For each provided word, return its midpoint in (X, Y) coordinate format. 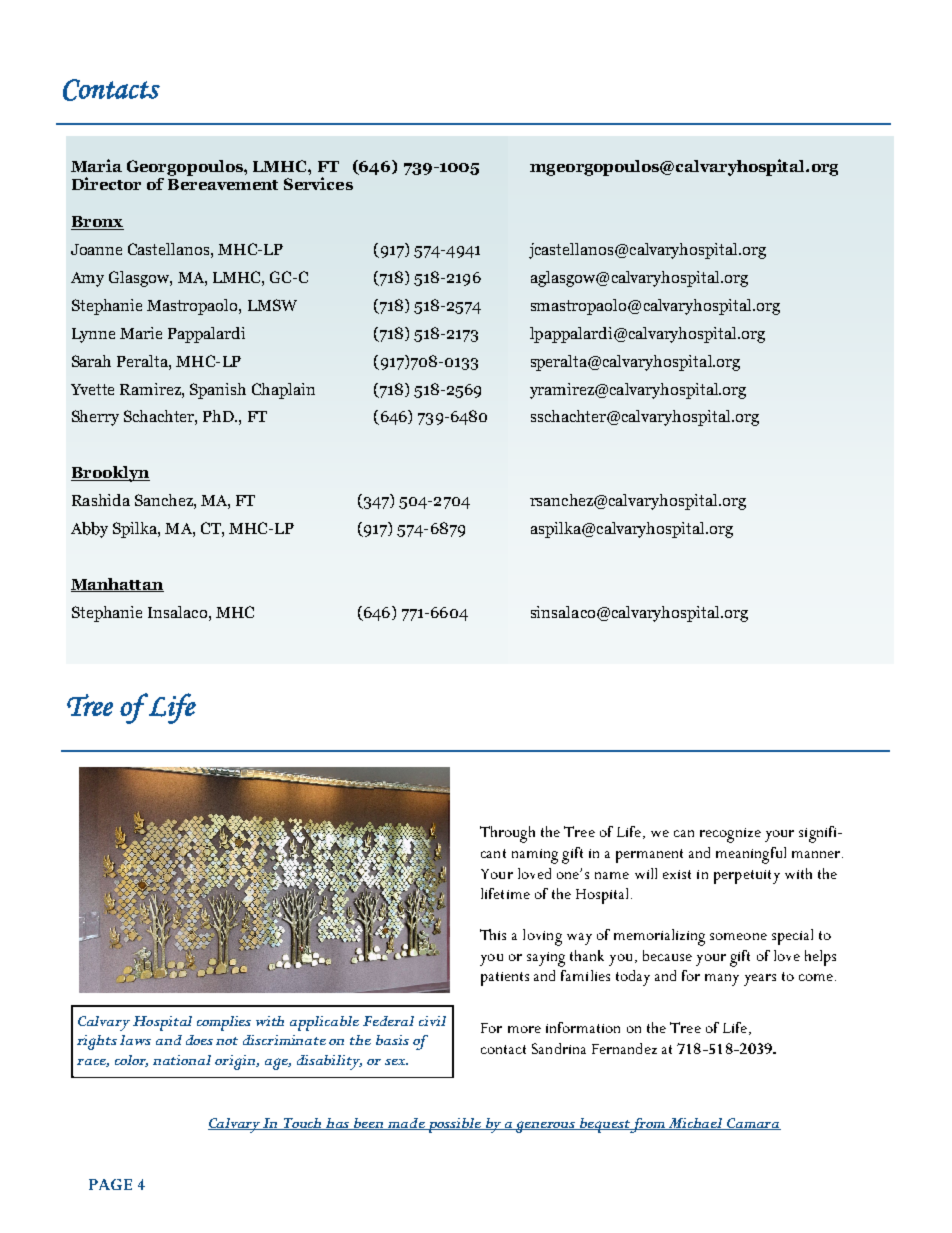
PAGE (110, 1184)
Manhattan (117, 585)
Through (507, 834)
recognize (730, 835)
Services (318, 183)
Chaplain (283, 391)
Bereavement (223, 184)
